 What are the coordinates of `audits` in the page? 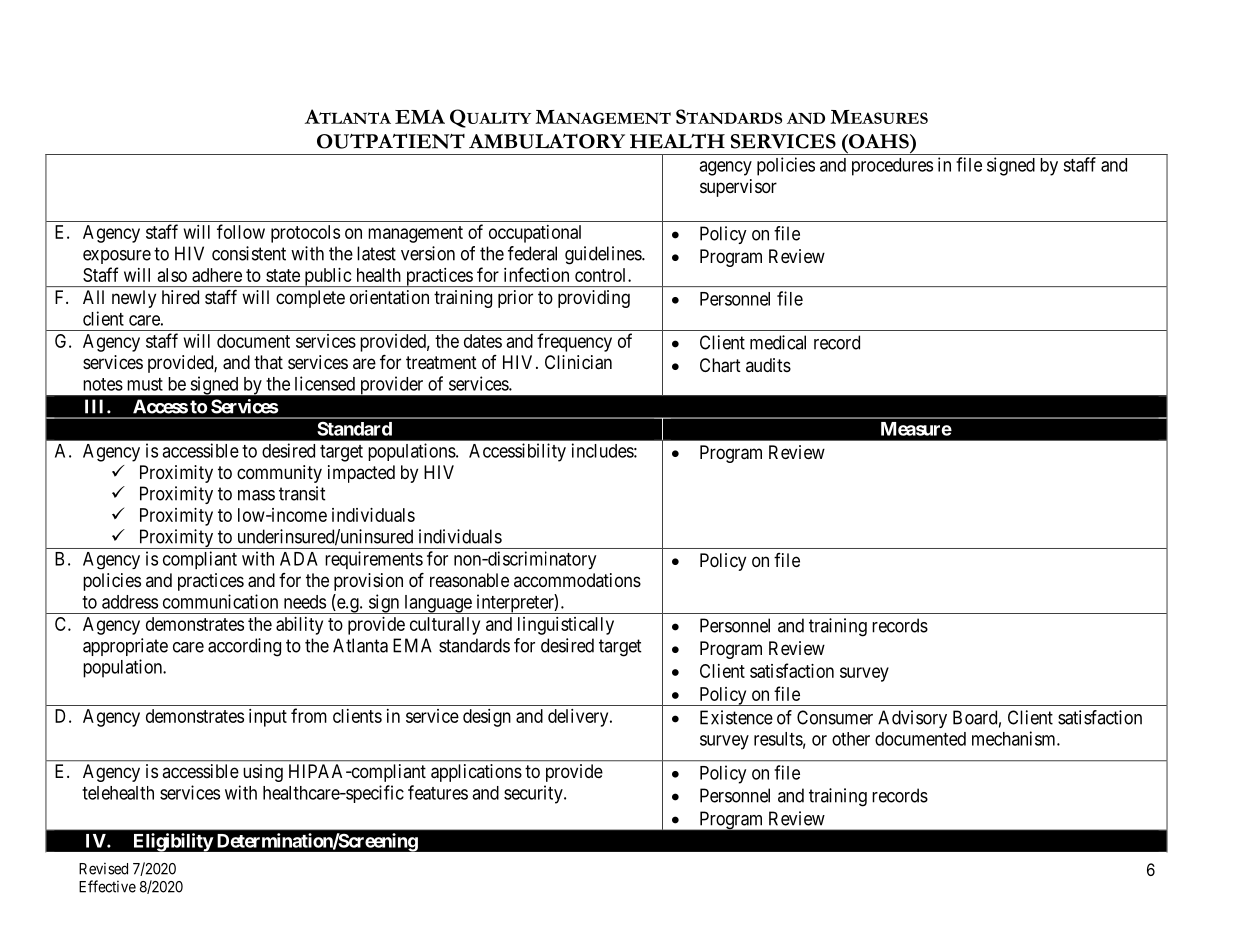 It's located at (768, 365).
